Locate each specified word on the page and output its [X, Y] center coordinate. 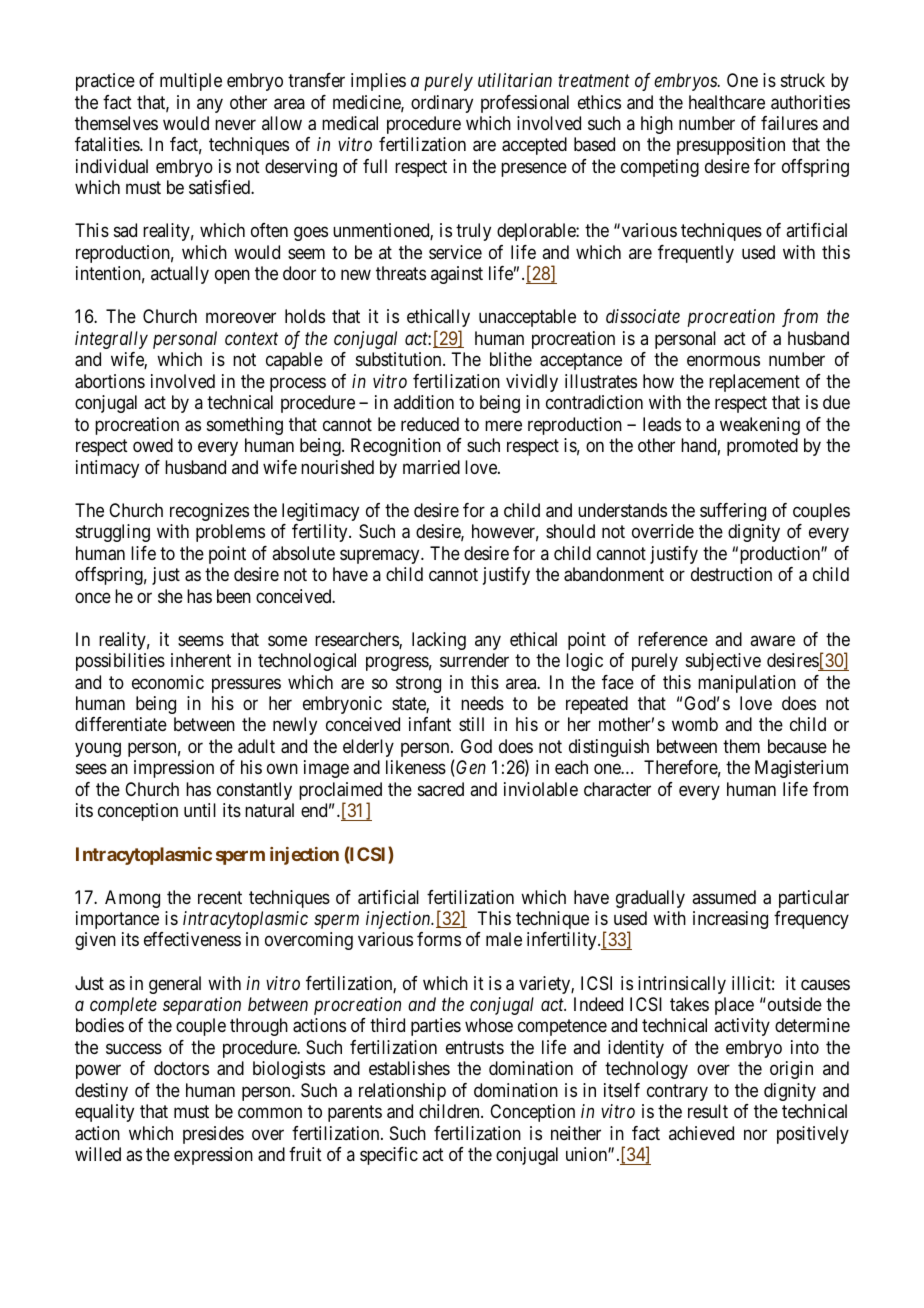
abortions [110, 381]
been [234, 596]
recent [220, 897]
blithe [511, 359]
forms [439, 939]
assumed [724, 897]
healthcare [727, 102]
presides [213, 1135]
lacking [439, 641]
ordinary [442, 104]
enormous [723, 361]
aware [772, 641]
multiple [191, 82]
